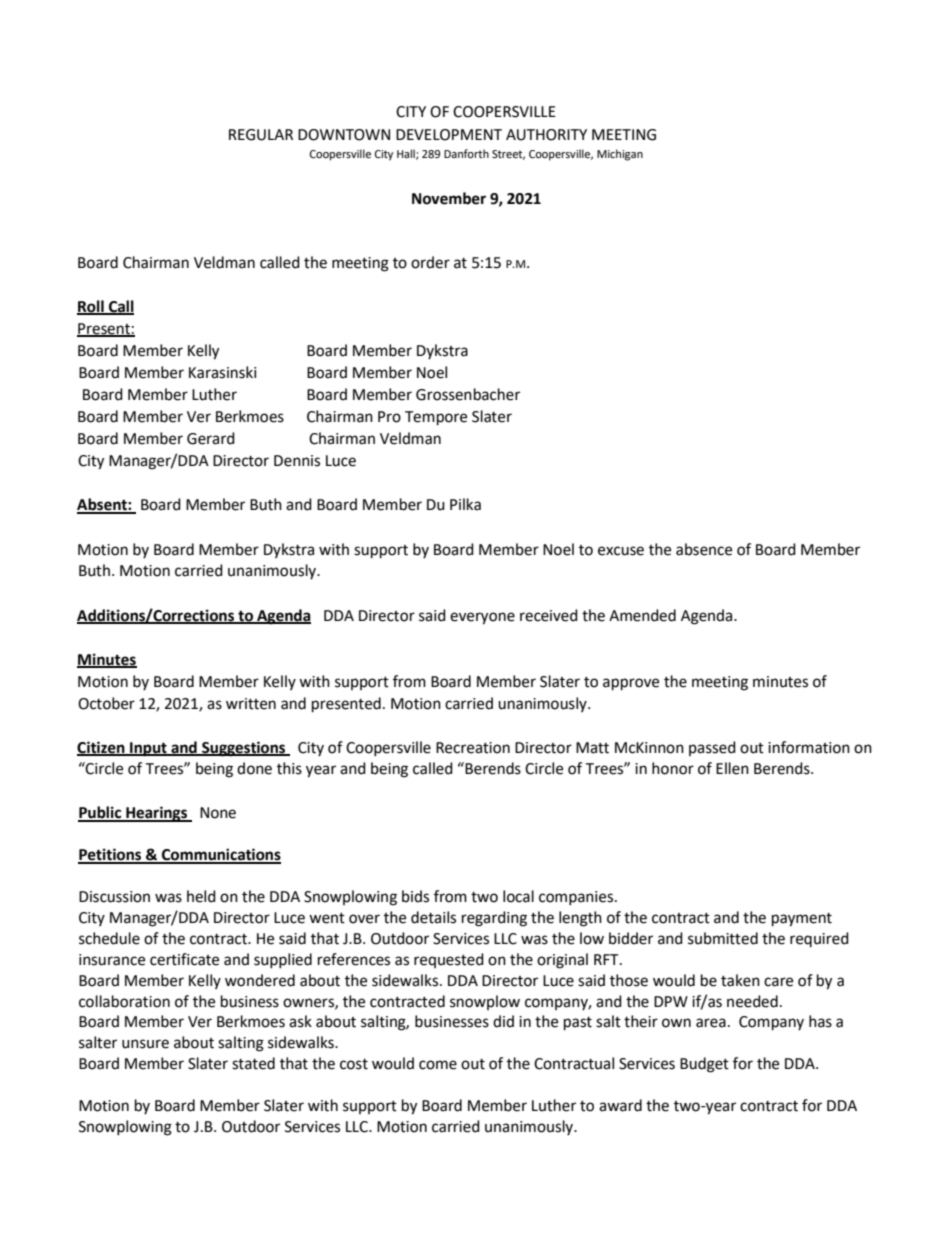 This page has height=1233, width=952. I want to click on unsure, so click(145, 1044).
